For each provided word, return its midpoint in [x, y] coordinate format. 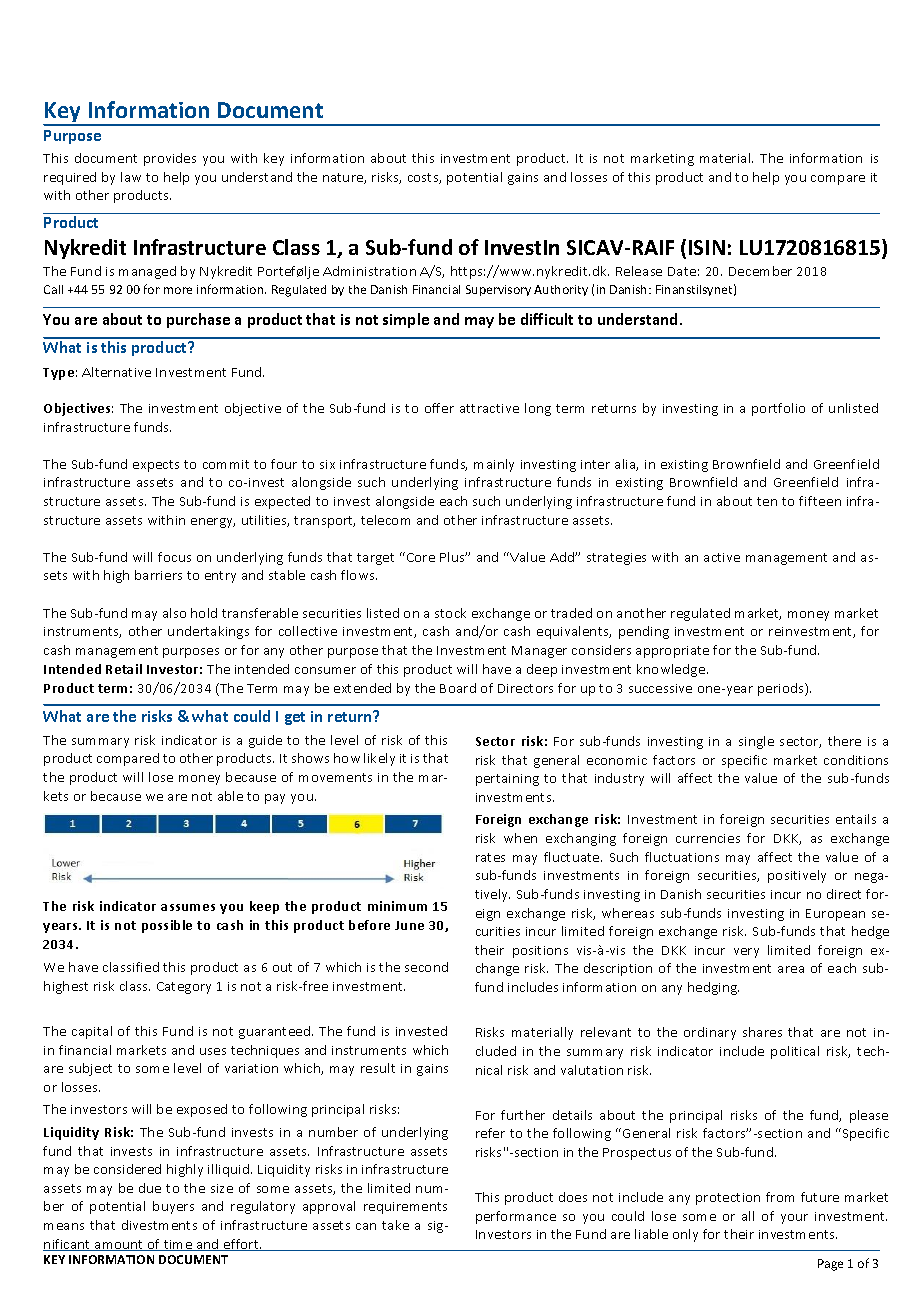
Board [458, 688]
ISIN [707, 247]
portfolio [778, 409]
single [756, 742]
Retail [124, 669]
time [178, 1245]
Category [184, 988]
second [426, 967]
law [131, 177]
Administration [369, 271]
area [791, 969]
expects [156, 466]
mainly [494, 465]
